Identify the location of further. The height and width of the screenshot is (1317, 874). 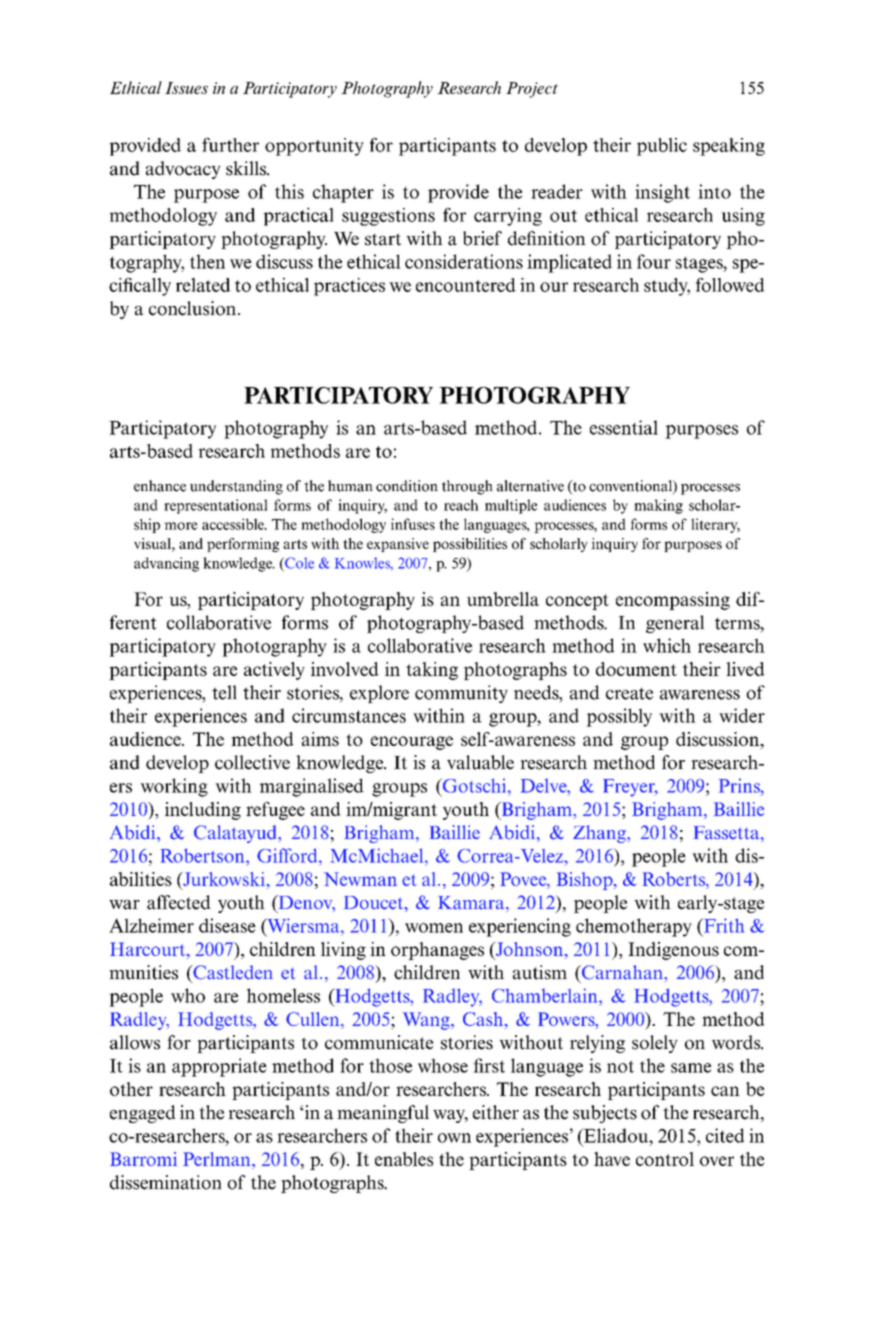
(230, 145).
